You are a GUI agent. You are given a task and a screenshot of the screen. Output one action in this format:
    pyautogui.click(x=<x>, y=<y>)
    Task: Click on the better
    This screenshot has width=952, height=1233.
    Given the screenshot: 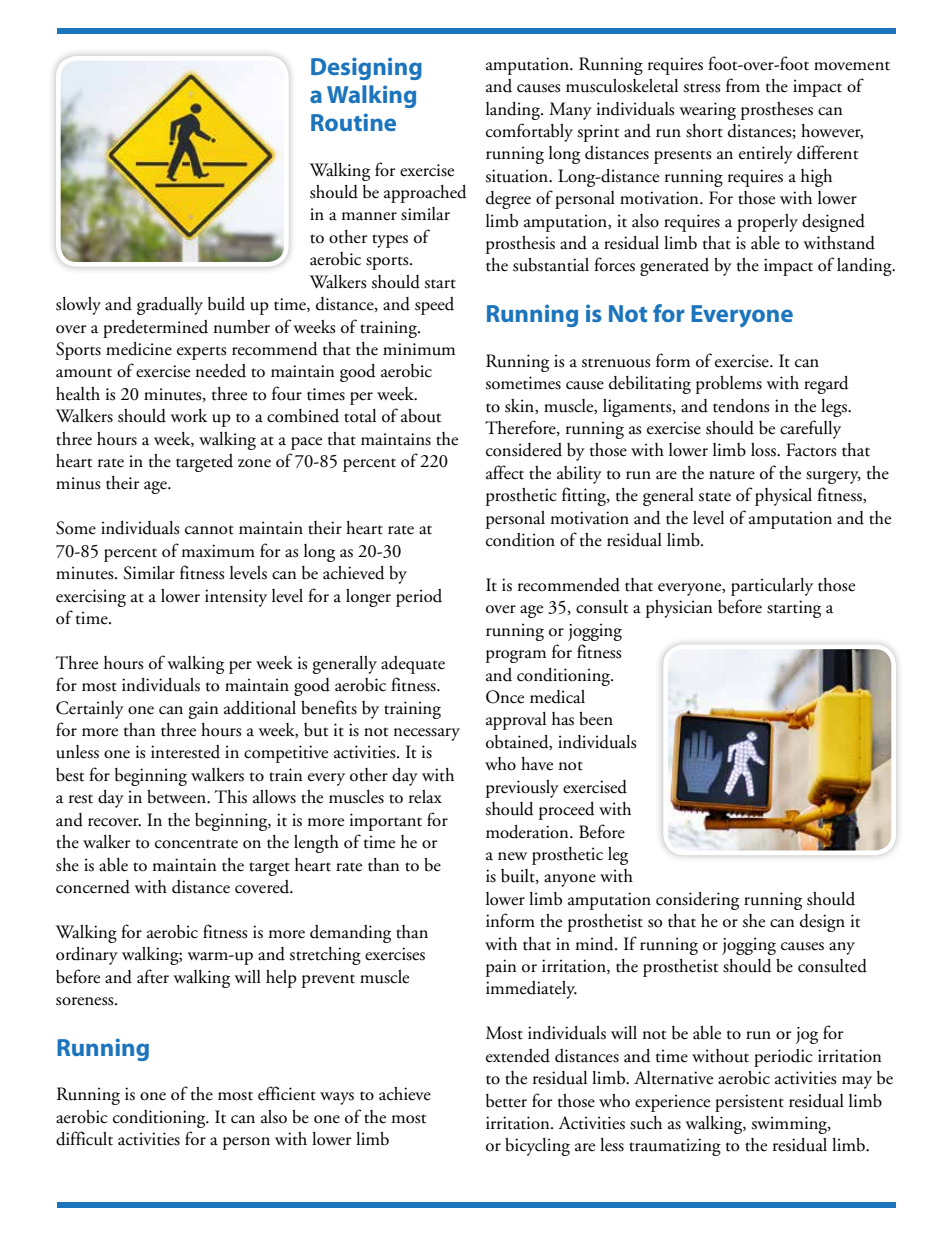 What is the action you would take?
    pyautogui.click(x=506, y=1101)
